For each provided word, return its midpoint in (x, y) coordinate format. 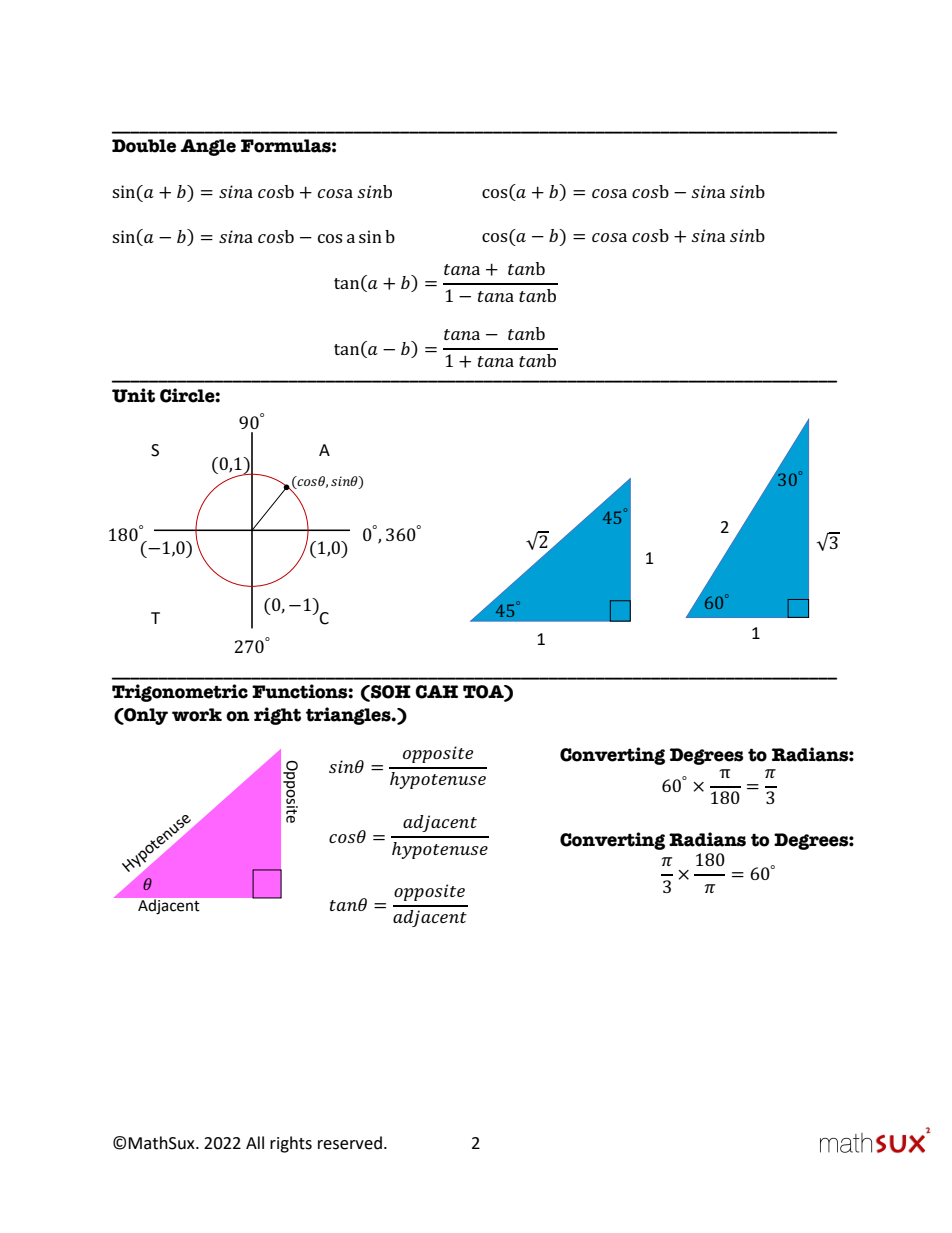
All (255, 1142)
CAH (436, 692)
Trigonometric (180, 693)
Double (144, 146)
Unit (133, 395)
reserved (350, 1143)
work (197, 715)
